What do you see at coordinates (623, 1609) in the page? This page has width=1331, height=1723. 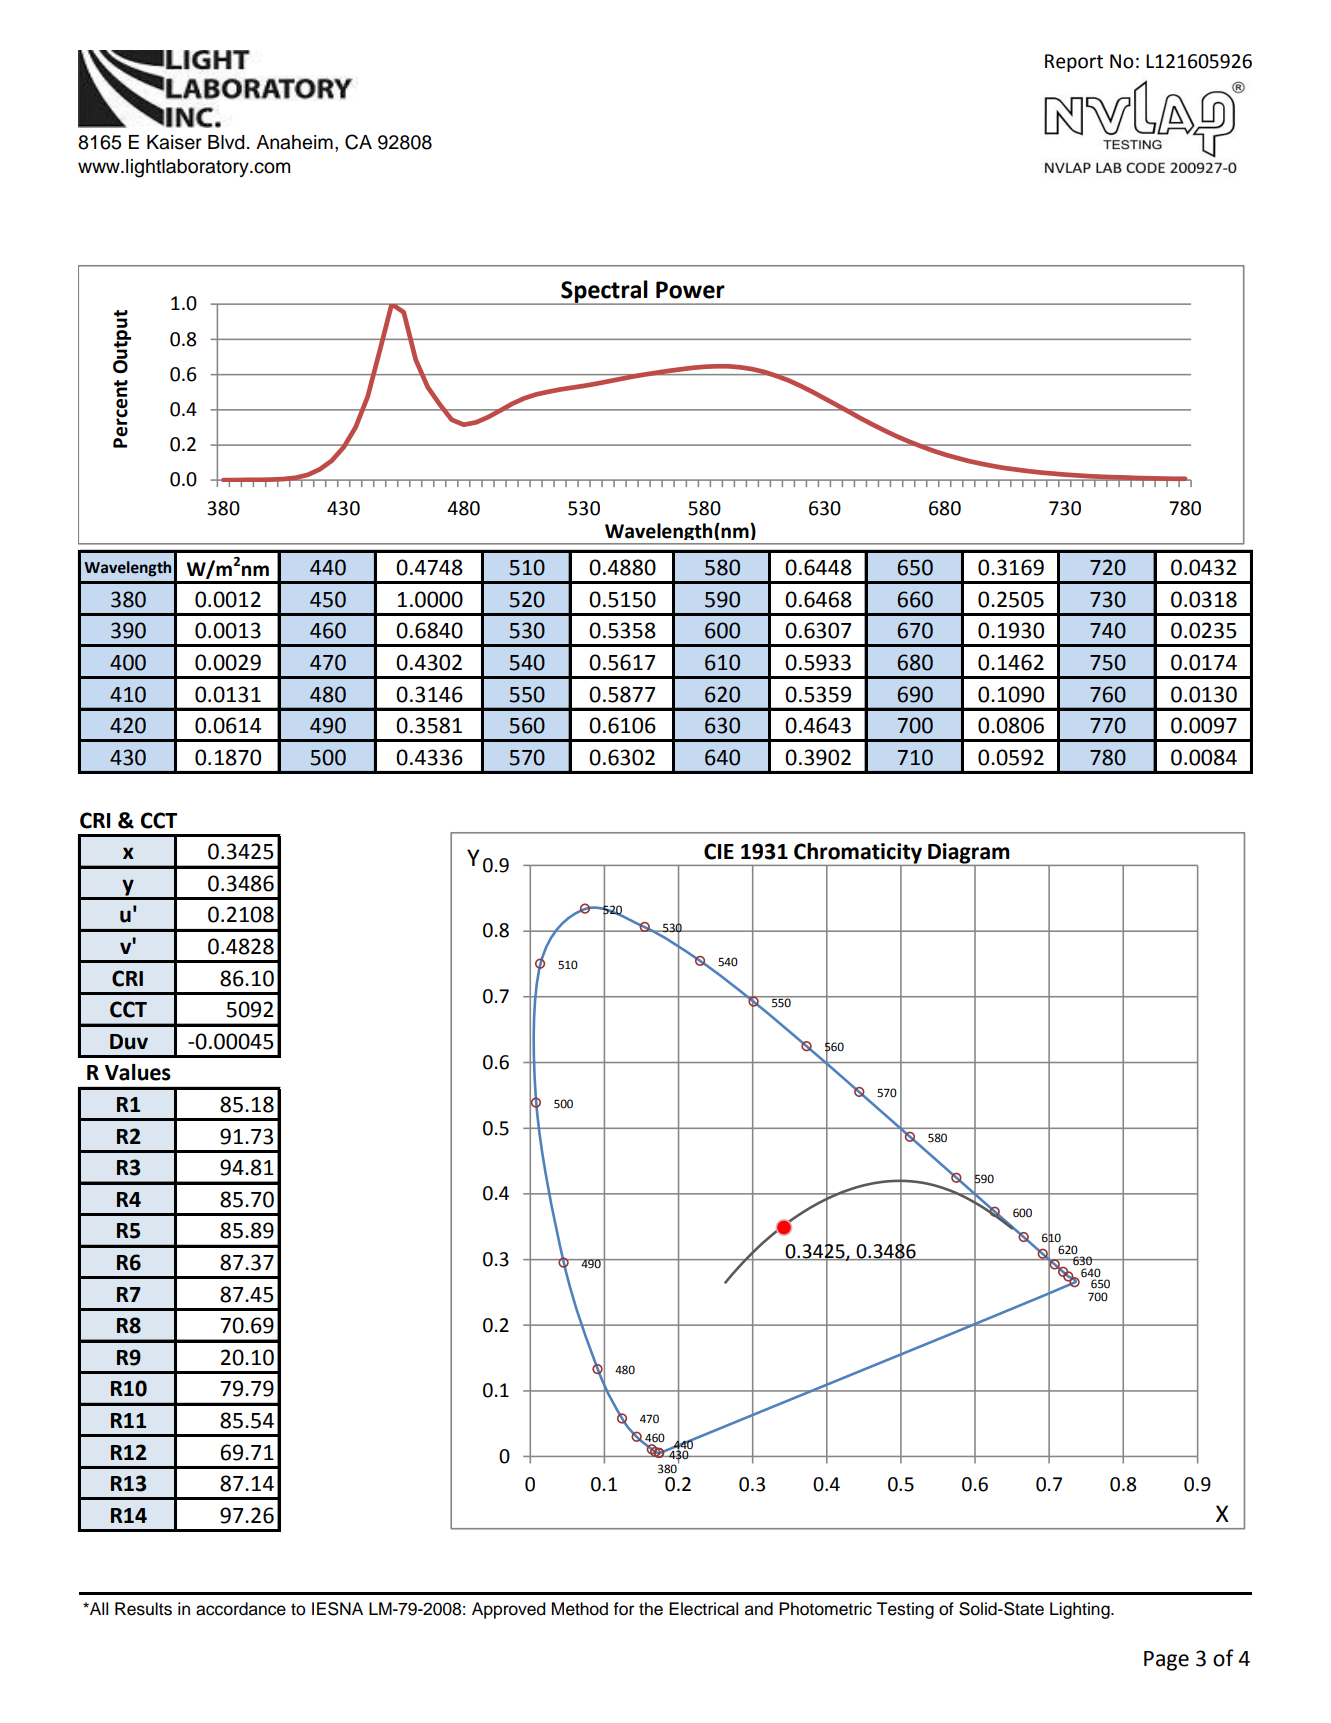 I see `for` at bounding box center [623, 1609].
